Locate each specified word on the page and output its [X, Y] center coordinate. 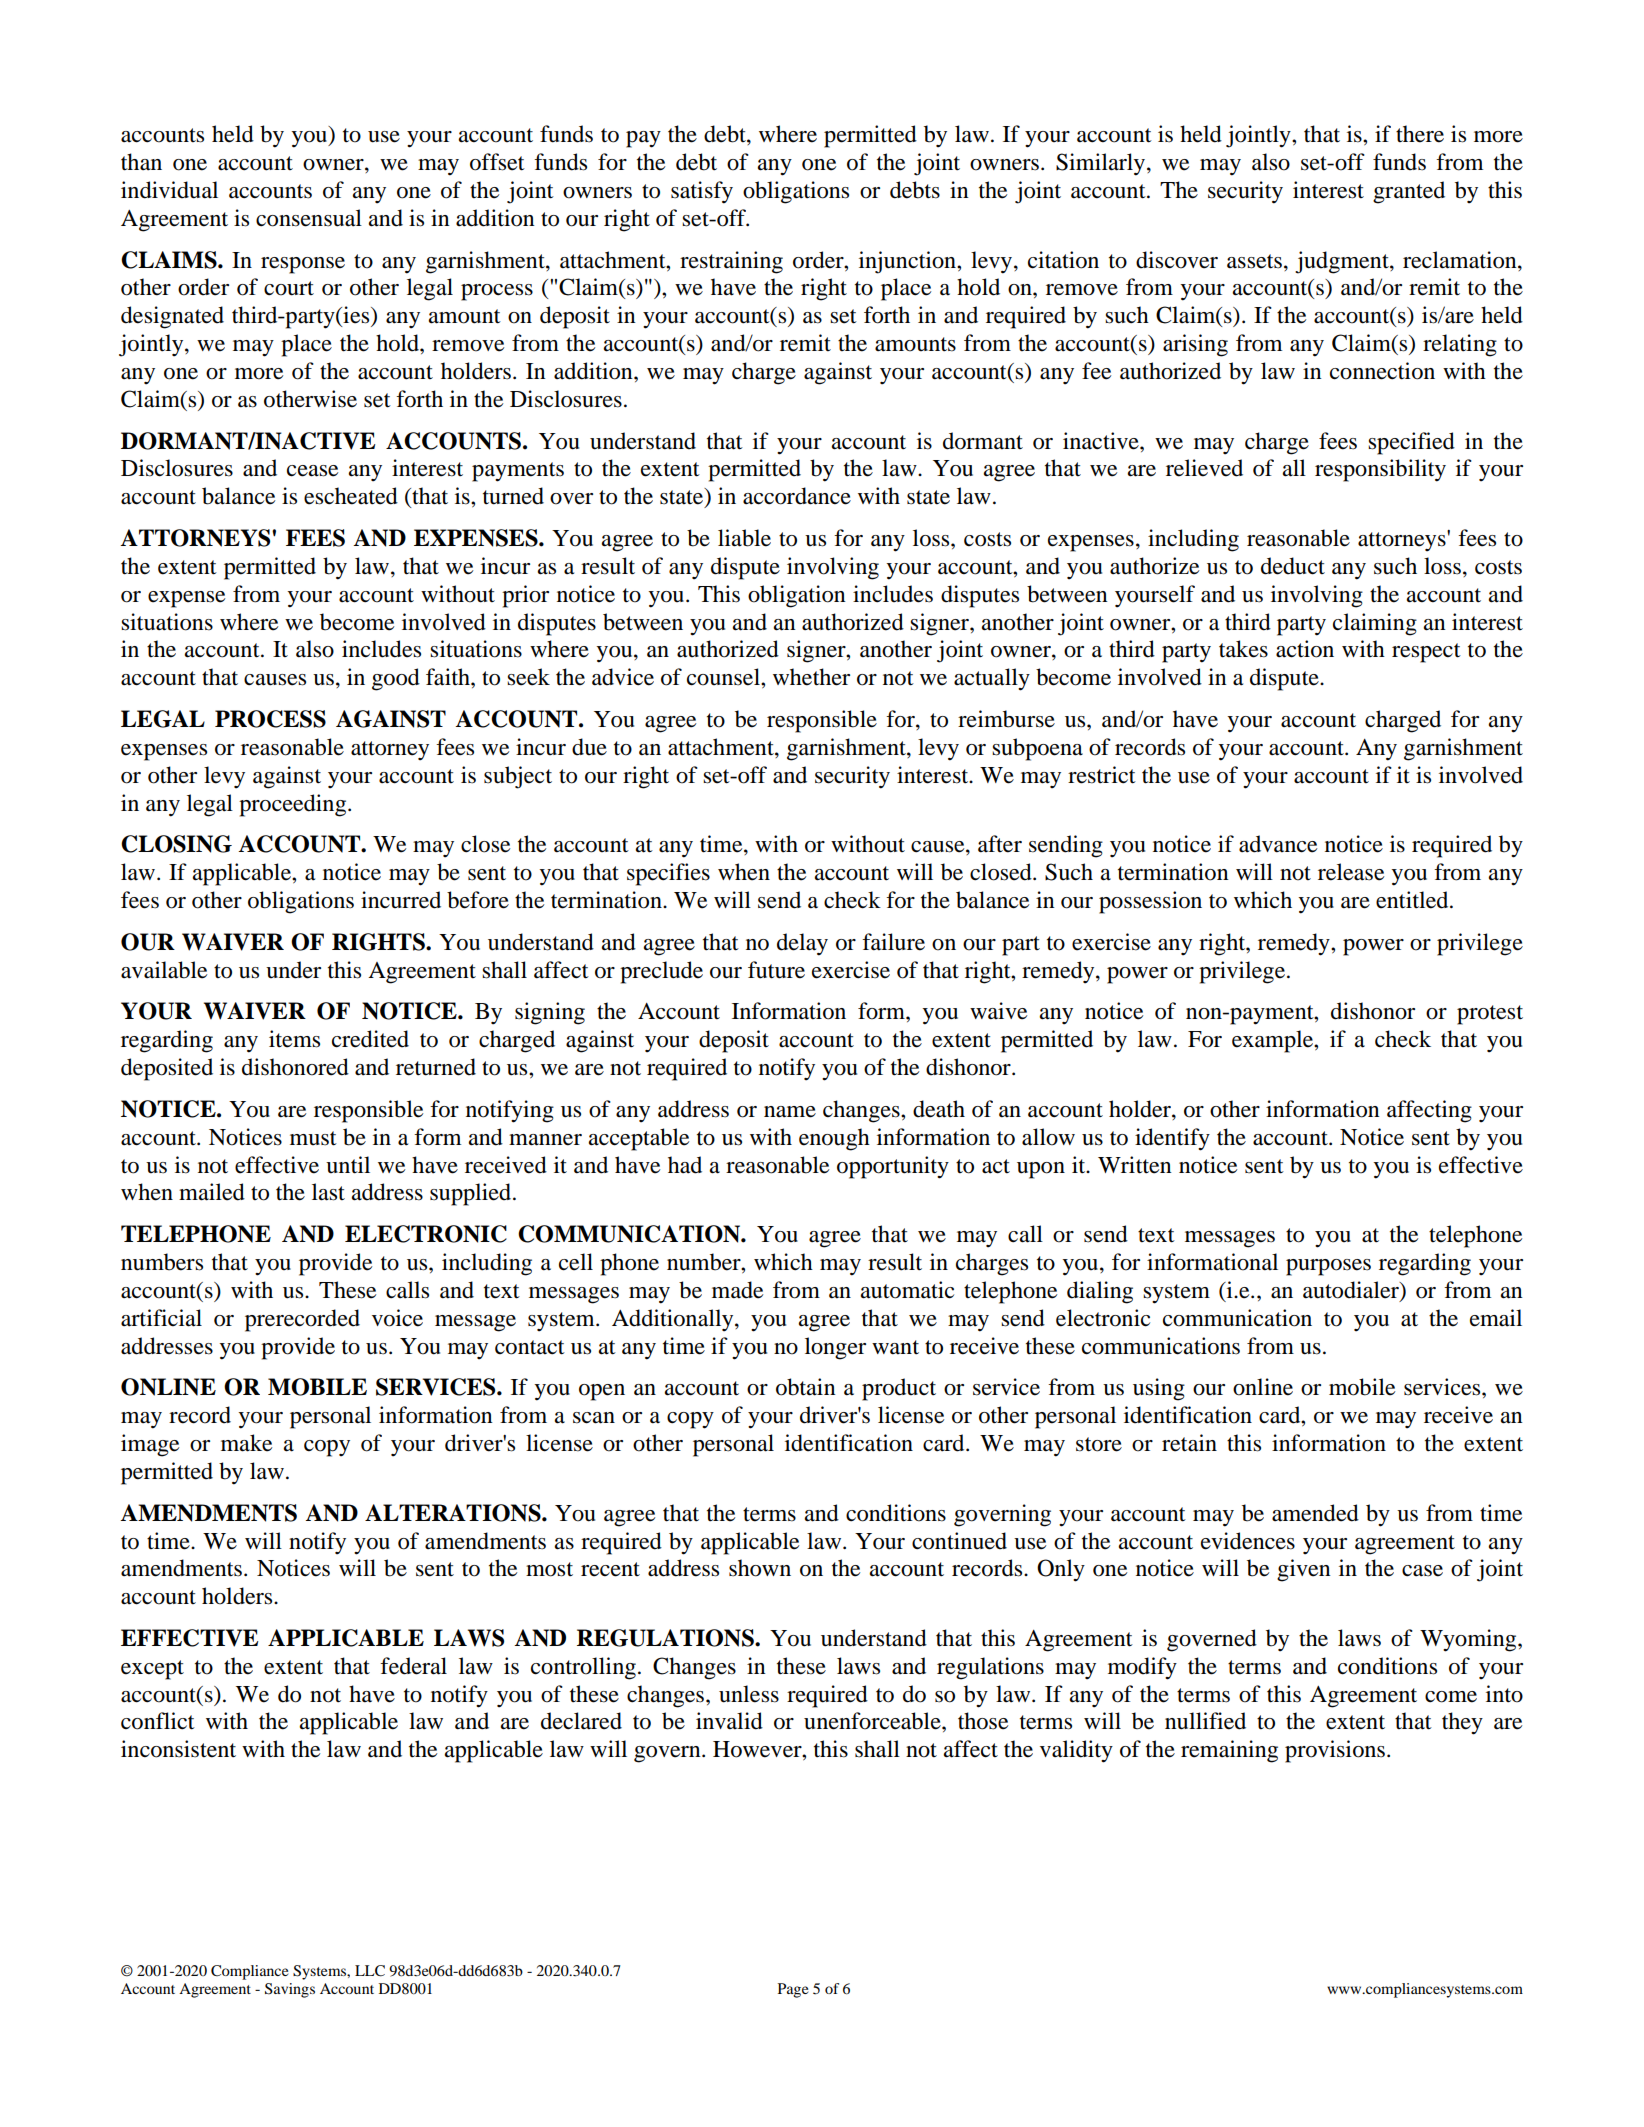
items [294, 1039]
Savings [290, 1990]
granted [1409, 192]
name [790, 1112]
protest [1490, 1015]
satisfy [702, 192]
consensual [309, 218]
